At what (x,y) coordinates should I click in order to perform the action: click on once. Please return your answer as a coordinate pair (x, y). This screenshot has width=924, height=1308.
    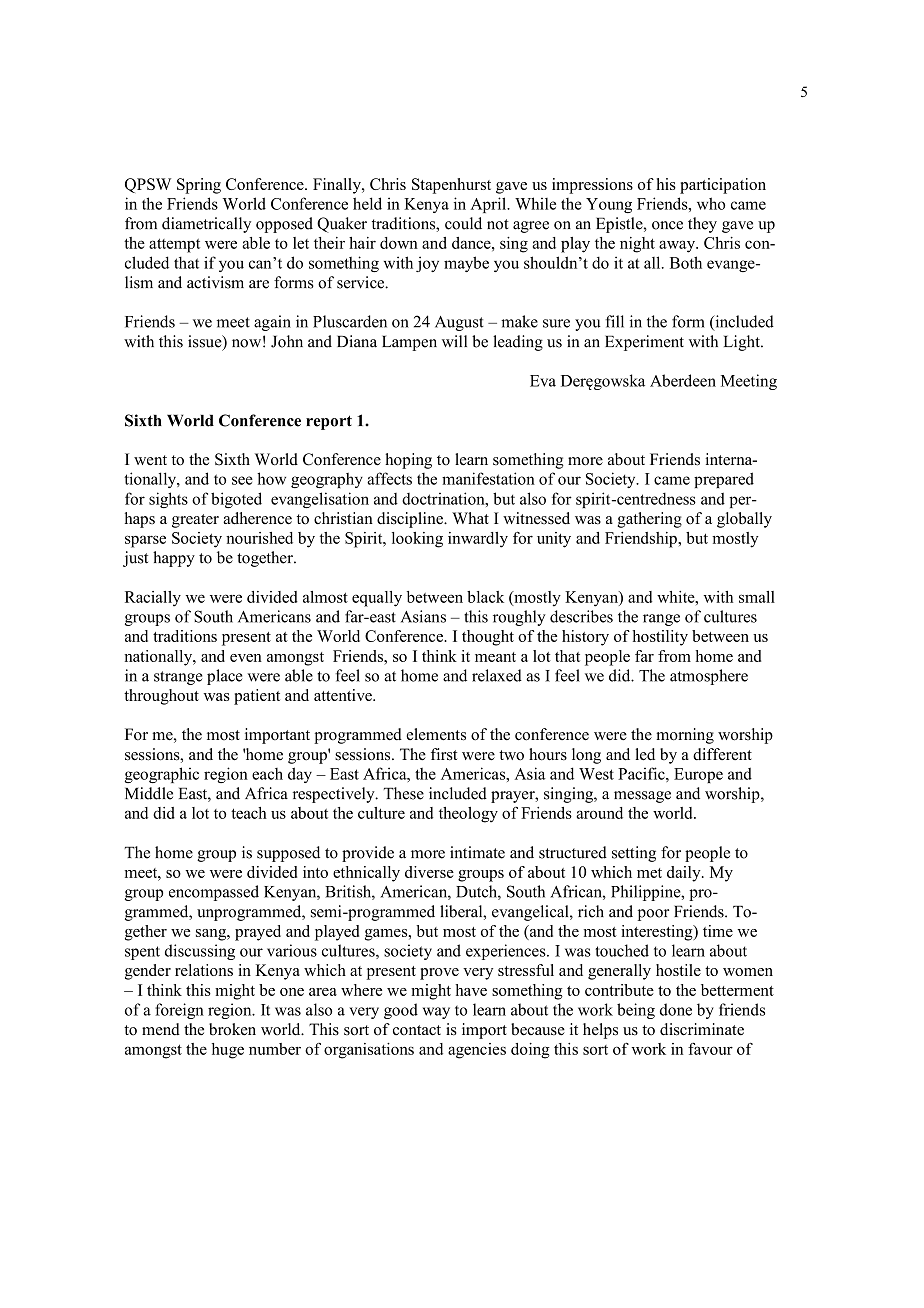
    Looking at the image, I should click on (667, 225).
